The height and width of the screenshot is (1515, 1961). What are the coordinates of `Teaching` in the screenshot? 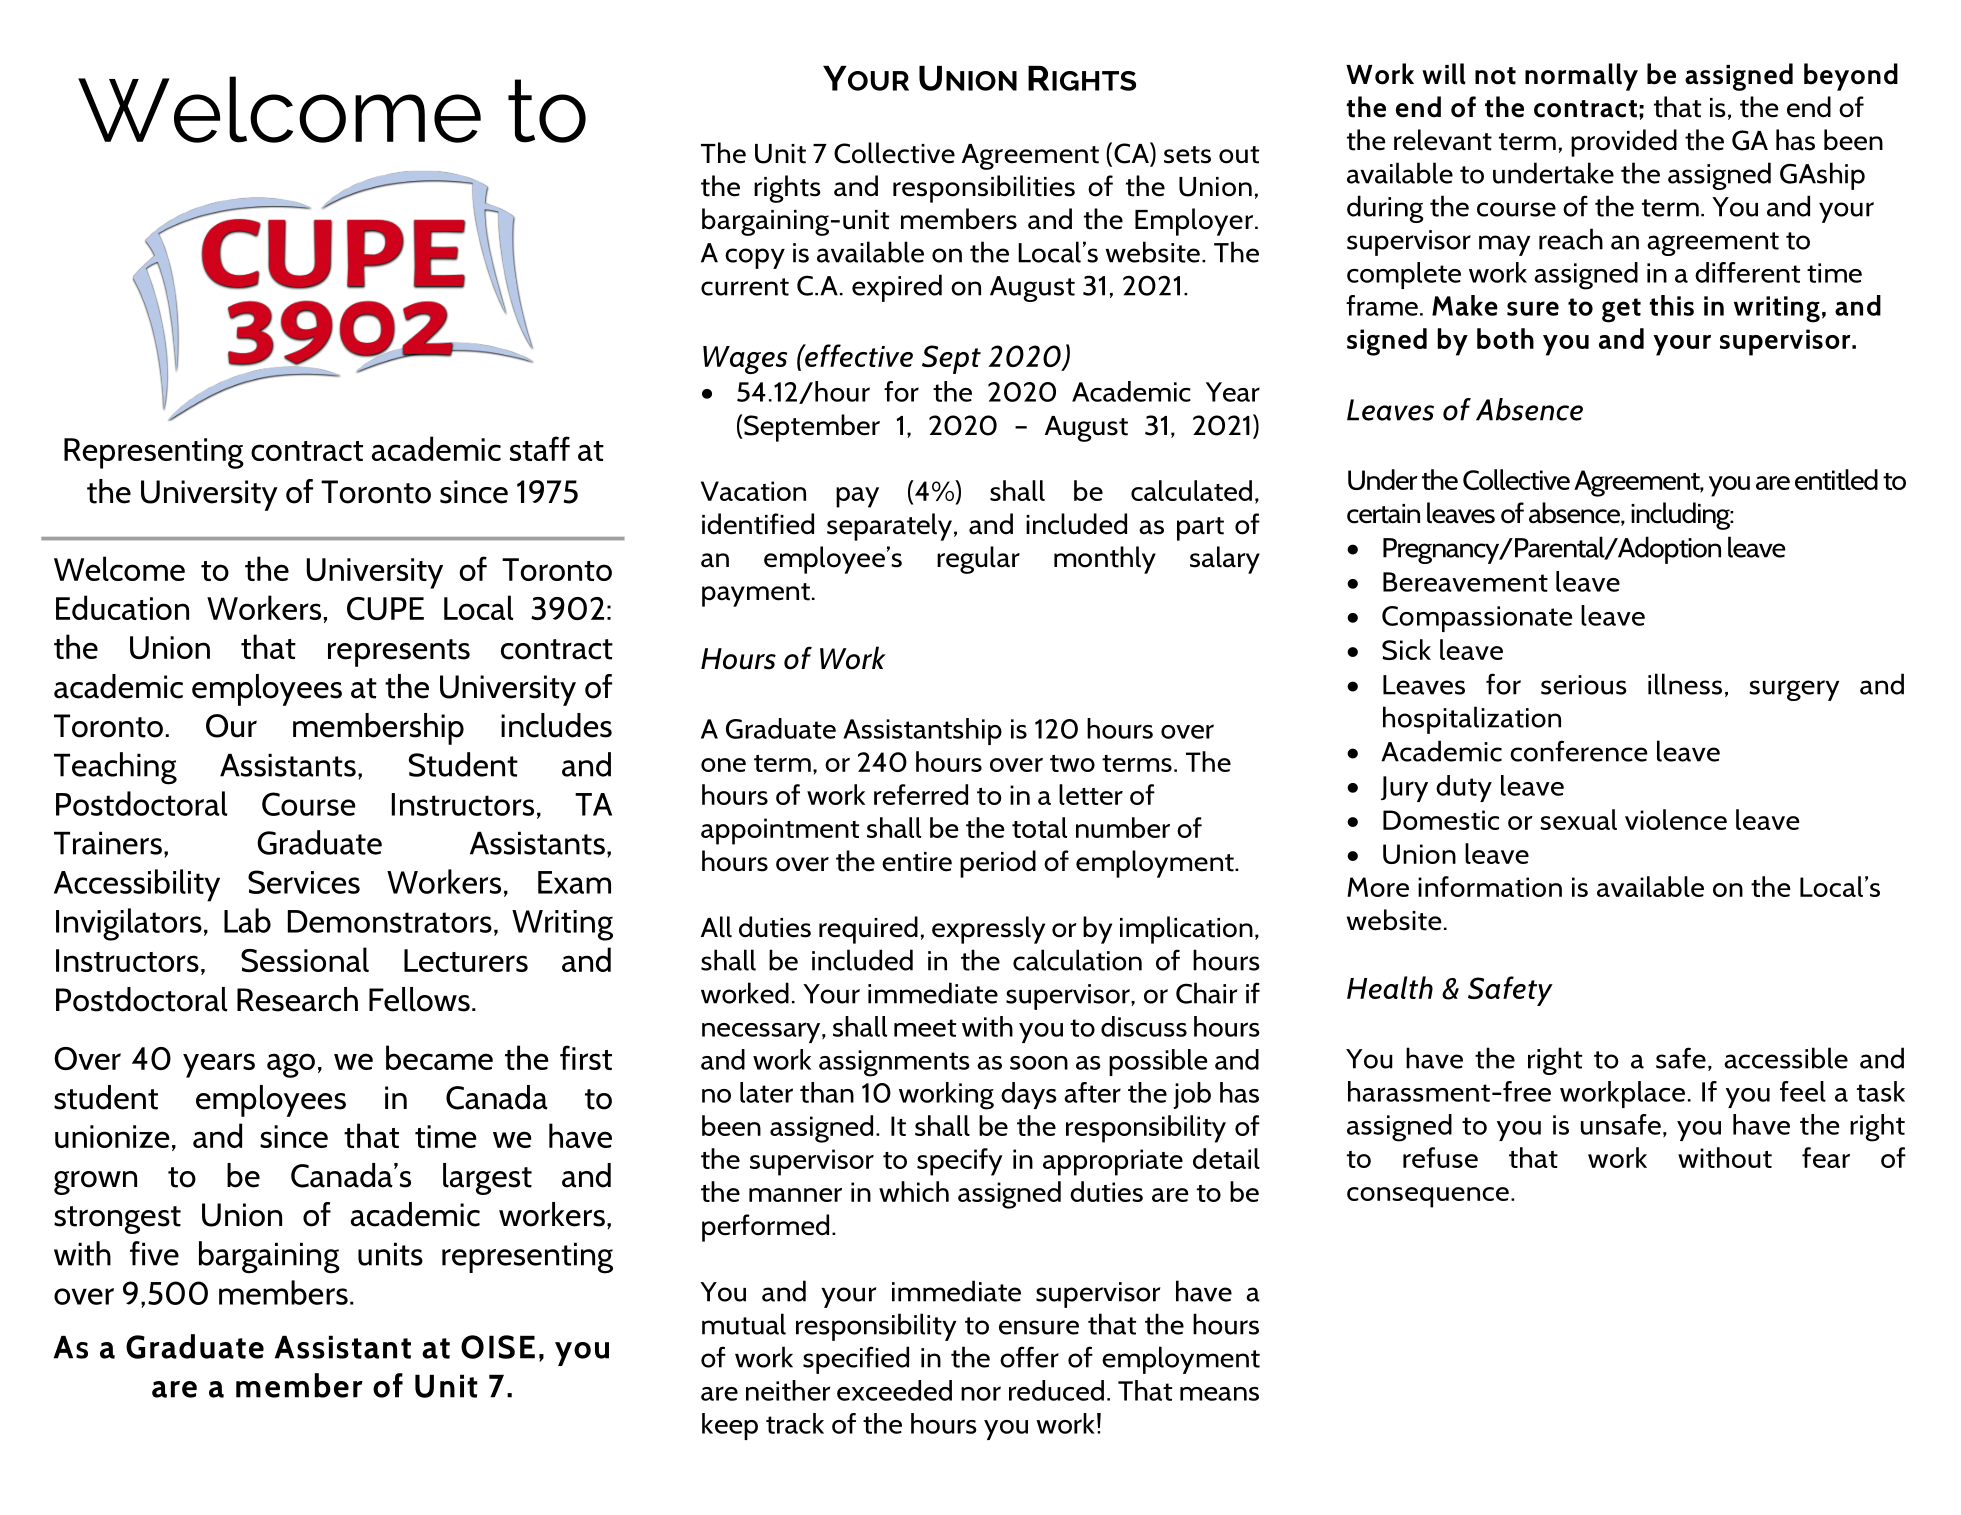 It's located at (115, 768).
